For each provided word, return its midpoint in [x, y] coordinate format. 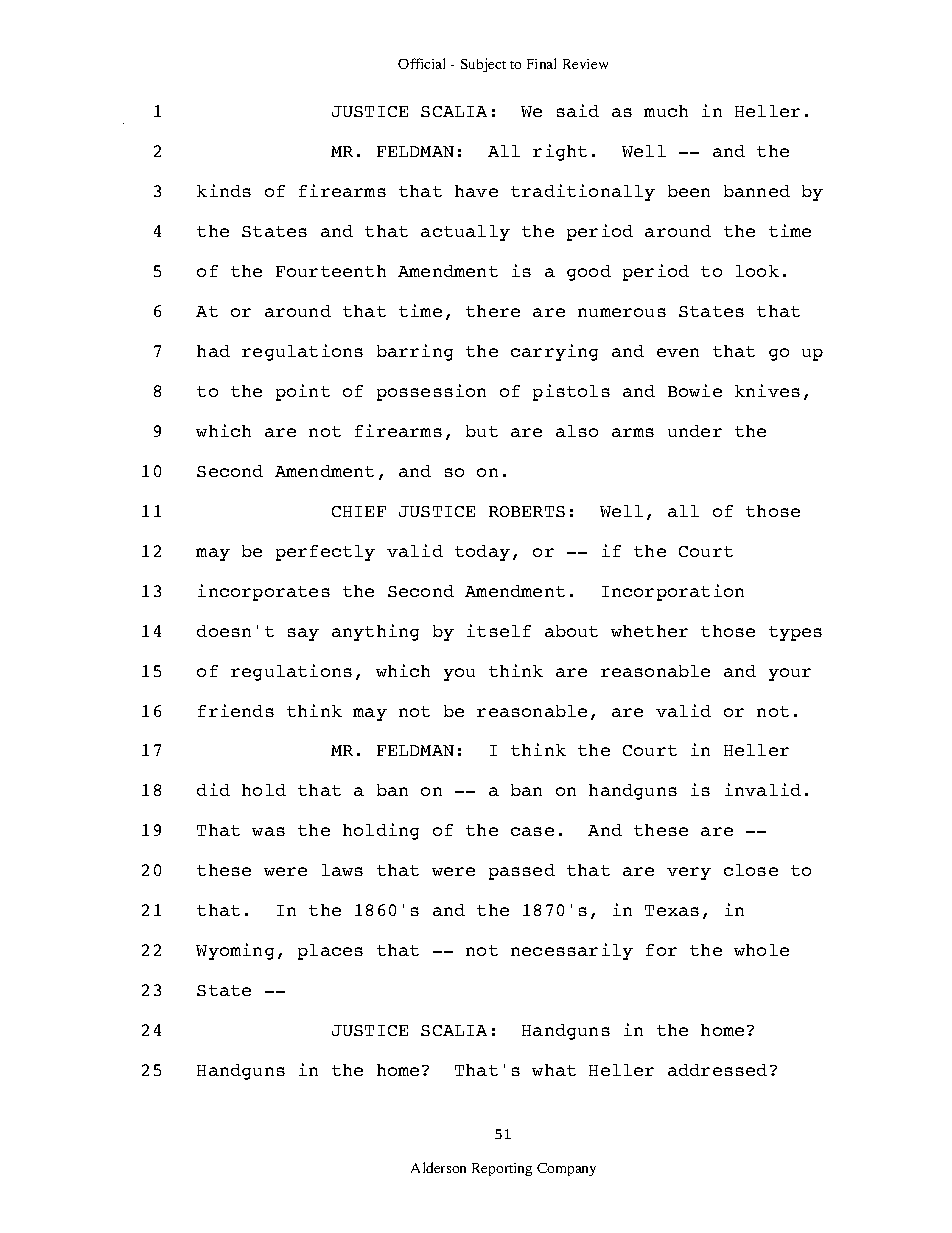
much [666, 111]
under [695, 431]
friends [236, 710]
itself [499, 630]
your [790, 674]
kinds [224, 190]
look [757, 271]
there [493, 311]
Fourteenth [331, 271]
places [330, 952]
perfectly [325, 553]
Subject [483, 65]
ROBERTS [527, 511]
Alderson [438, 1167]
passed [522, 872]
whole [761, 950]
